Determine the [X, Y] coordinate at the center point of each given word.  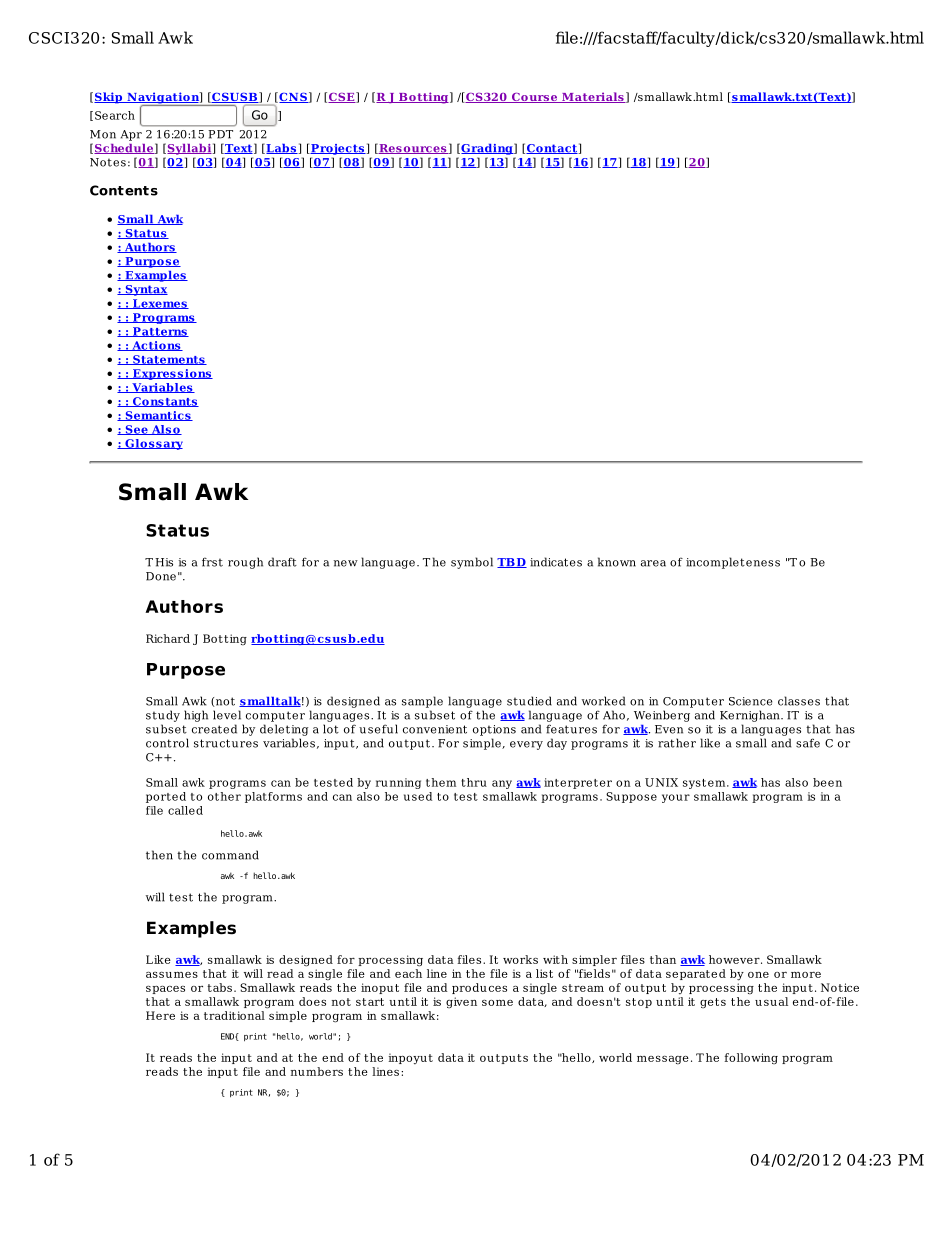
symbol [472, 563]
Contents [124, 190]
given [461, 1002]
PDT [221, 134]
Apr [131, 135]
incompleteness [733, 563]
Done [161, 576]
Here [160, 1015]
